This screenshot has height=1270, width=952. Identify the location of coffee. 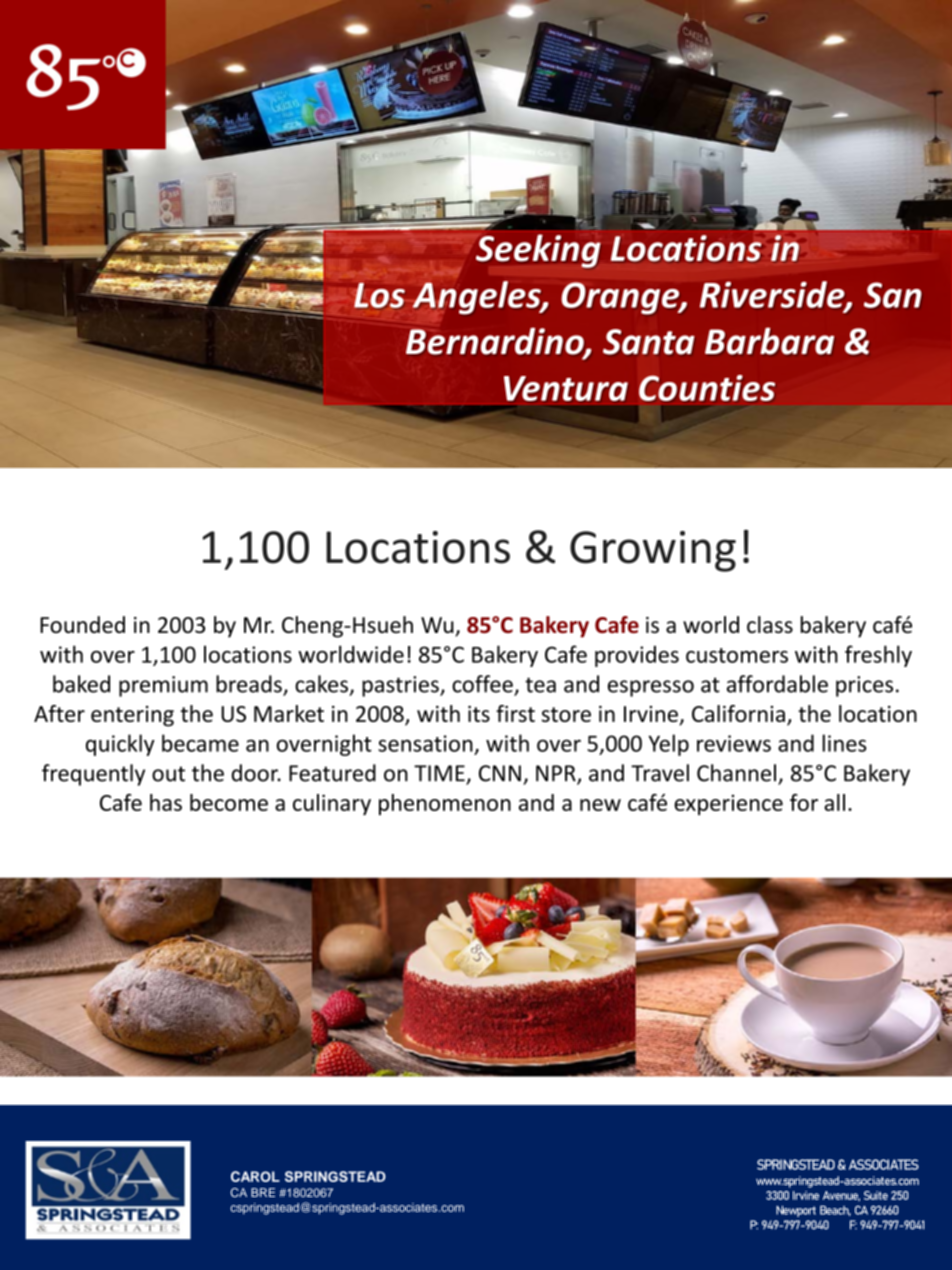
(482, 684).
